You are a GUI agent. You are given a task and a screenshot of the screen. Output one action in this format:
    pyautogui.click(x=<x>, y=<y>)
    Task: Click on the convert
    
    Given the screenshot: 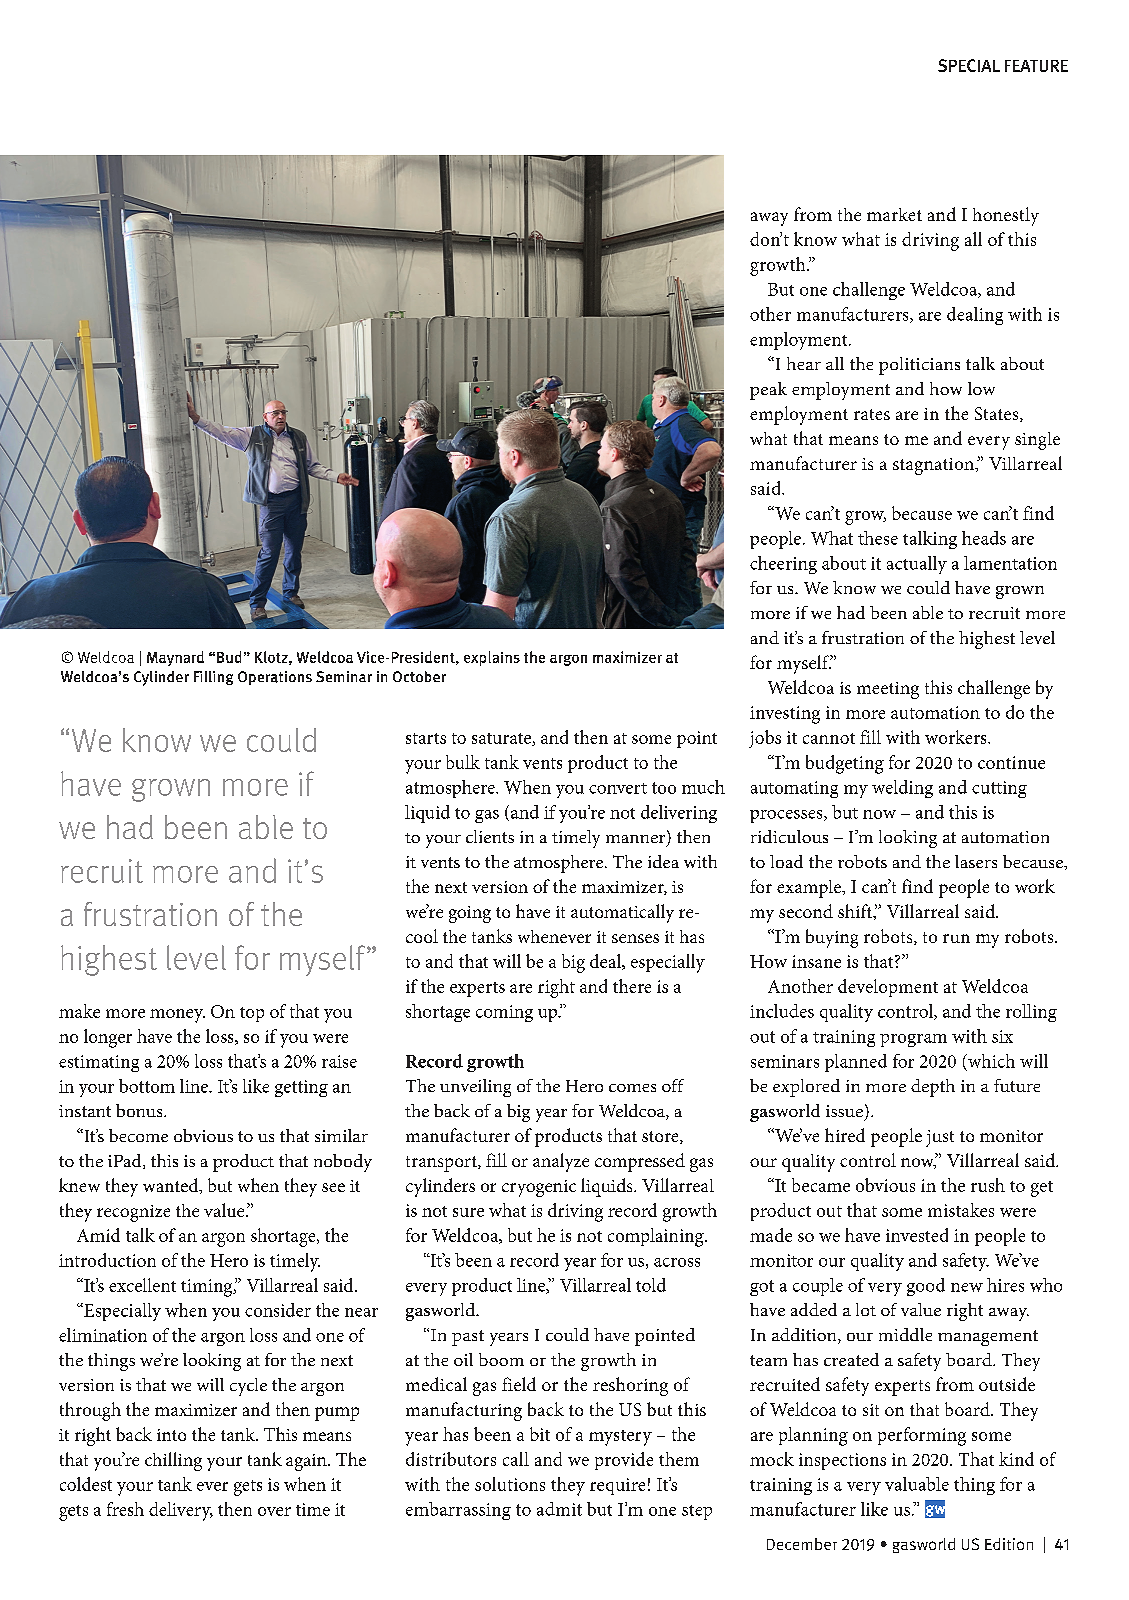 What is the action you would take?
    pyautogui.click(x=618, y=788)
